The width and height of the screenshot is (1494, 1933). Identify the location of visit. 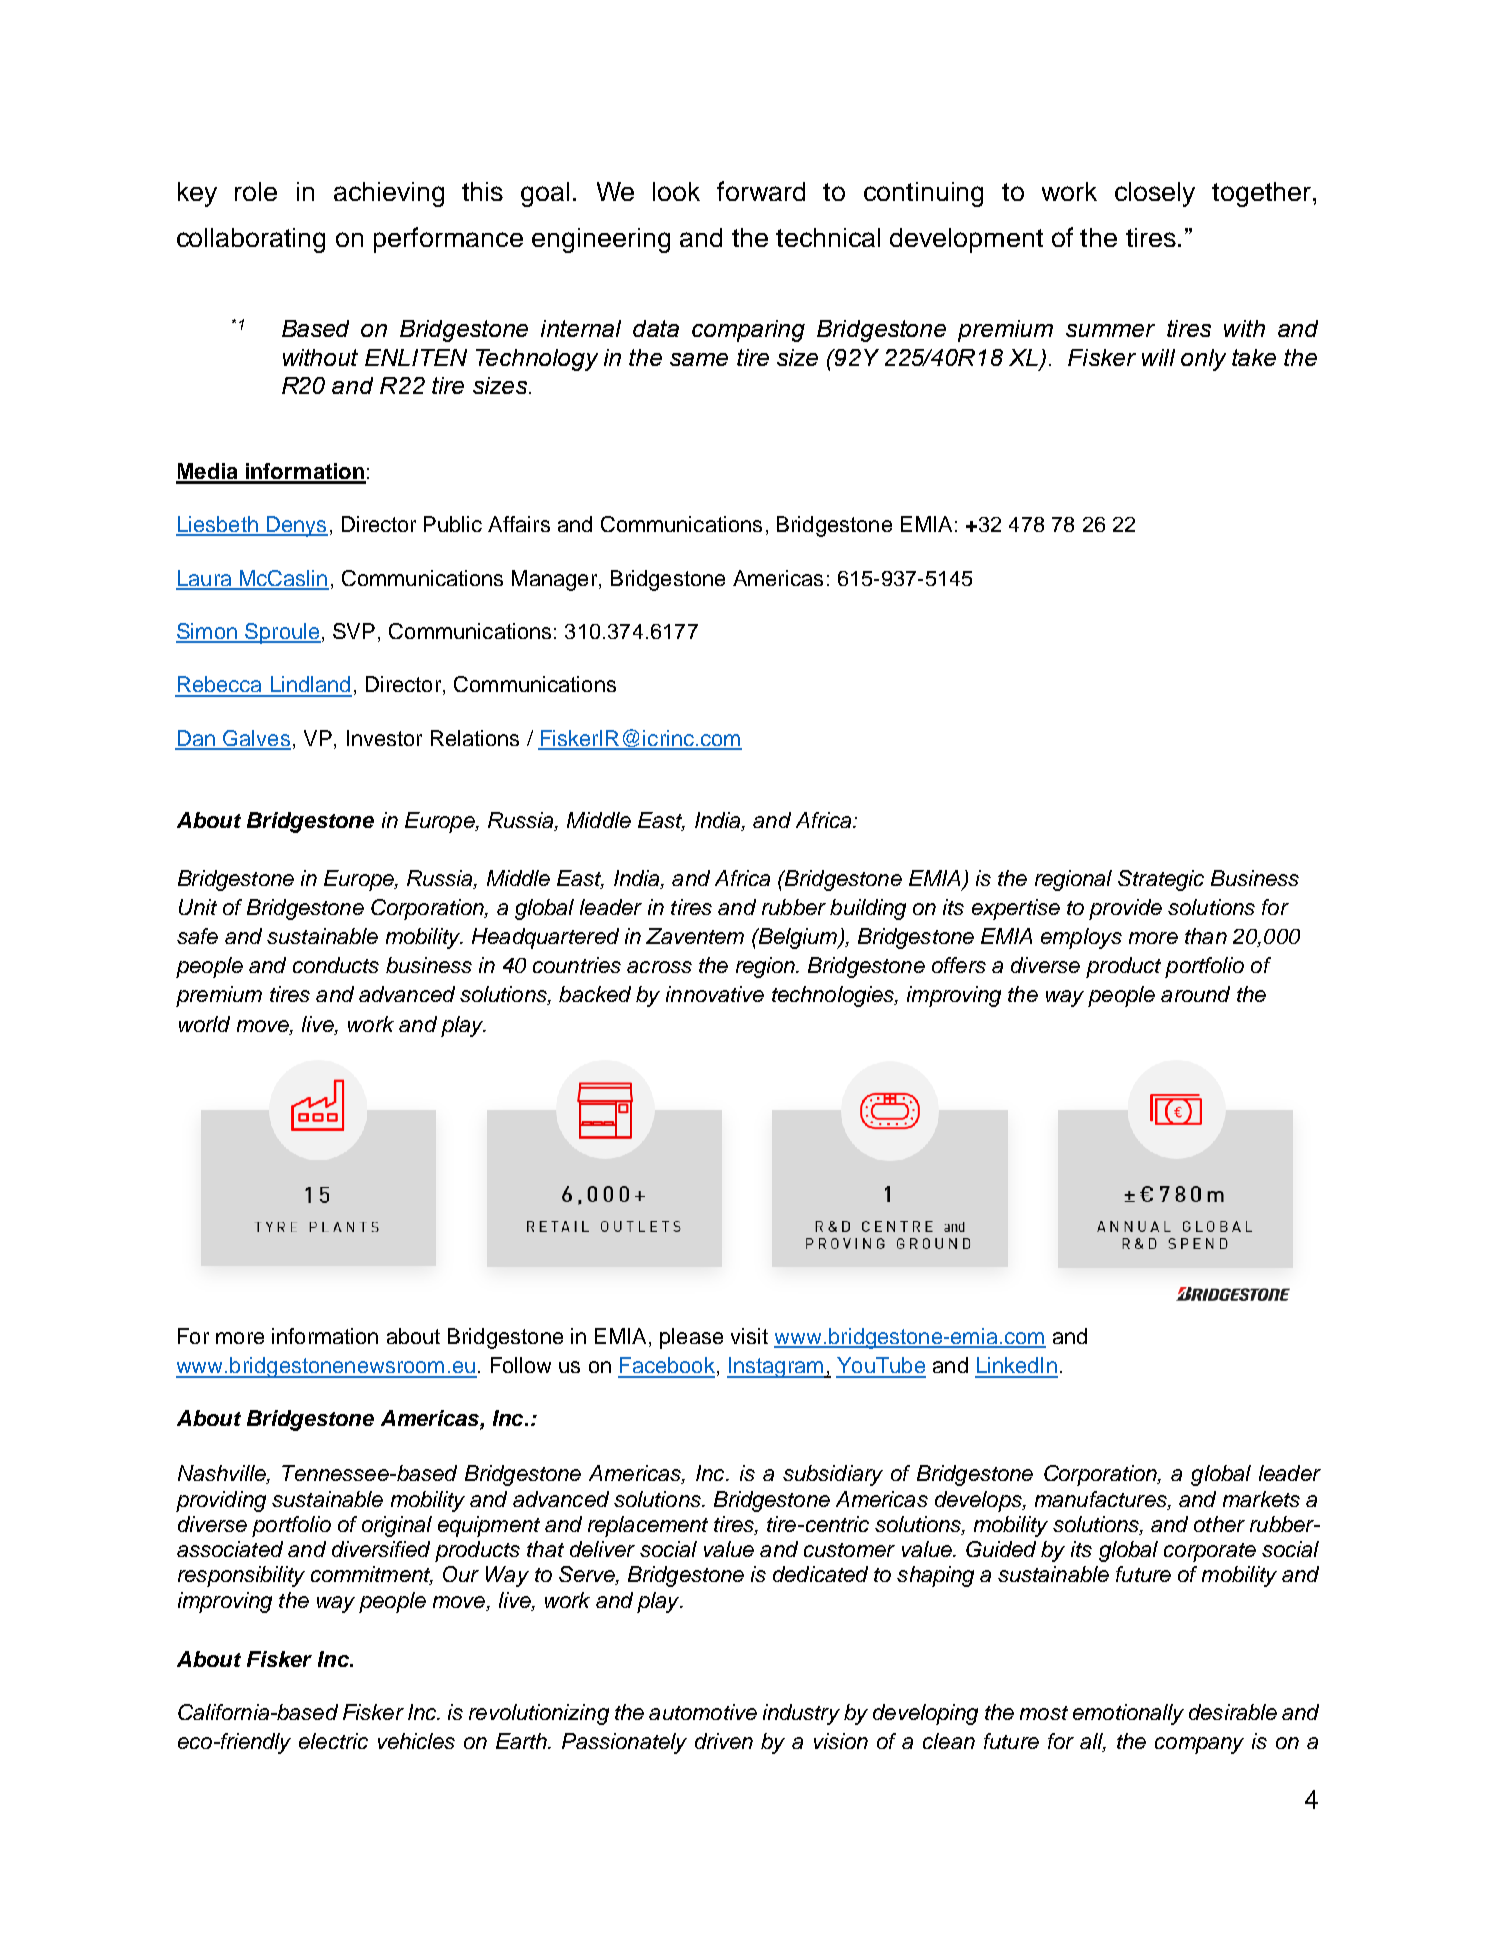
(749, 1336).
